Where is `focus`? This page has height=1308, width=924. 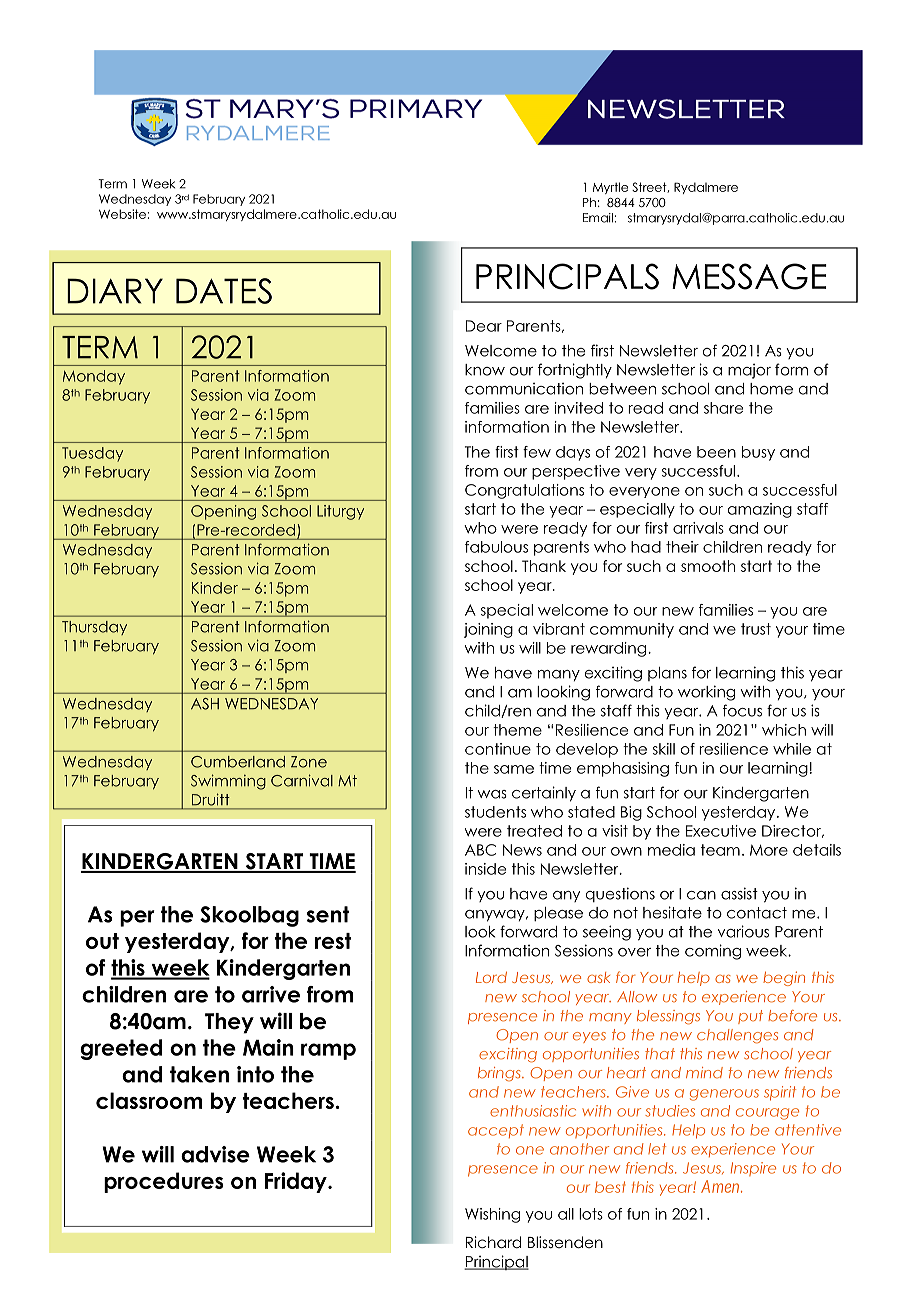
focus is located at coordinates (742, 710).
